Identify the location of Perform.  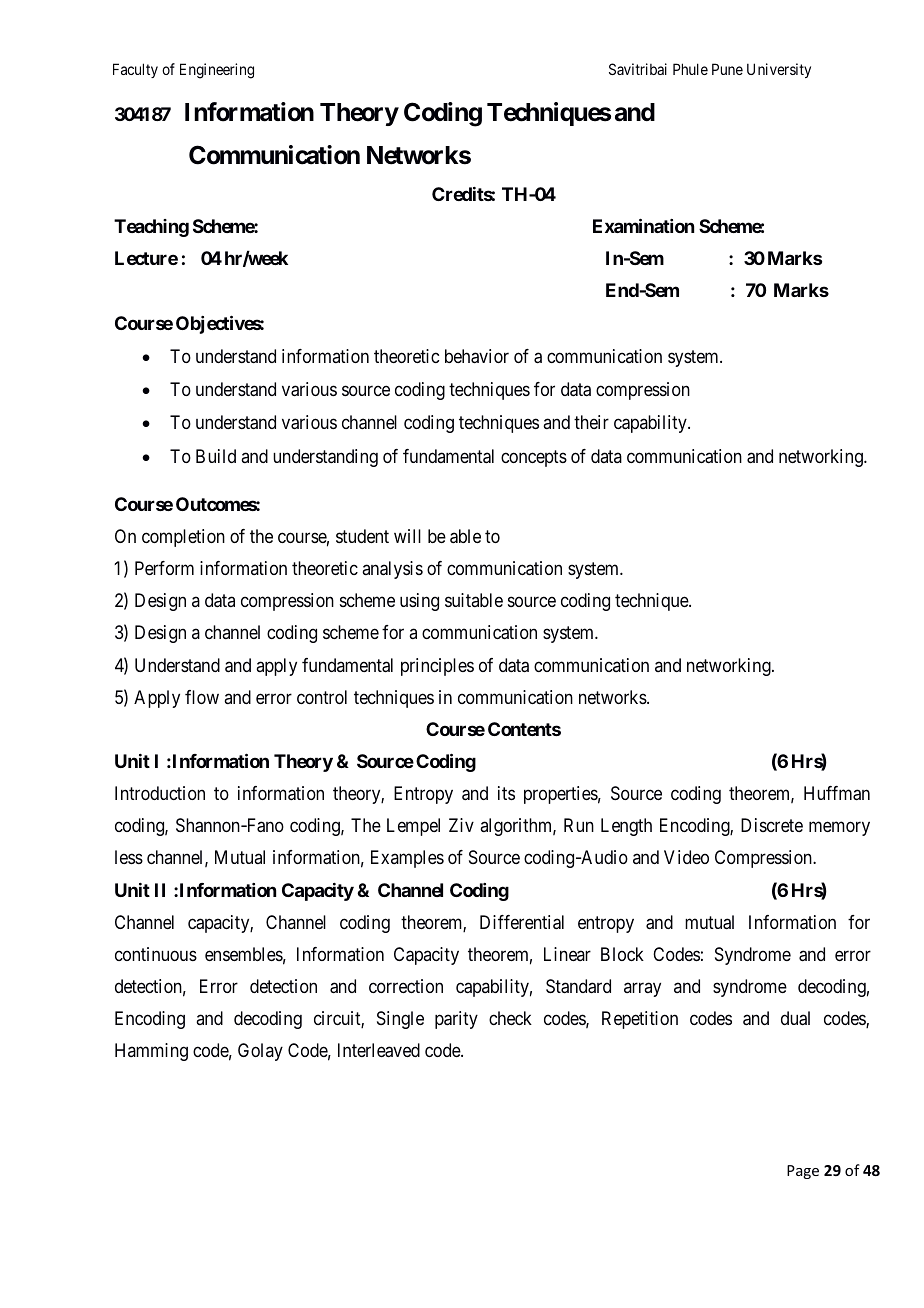
(164, 568).
